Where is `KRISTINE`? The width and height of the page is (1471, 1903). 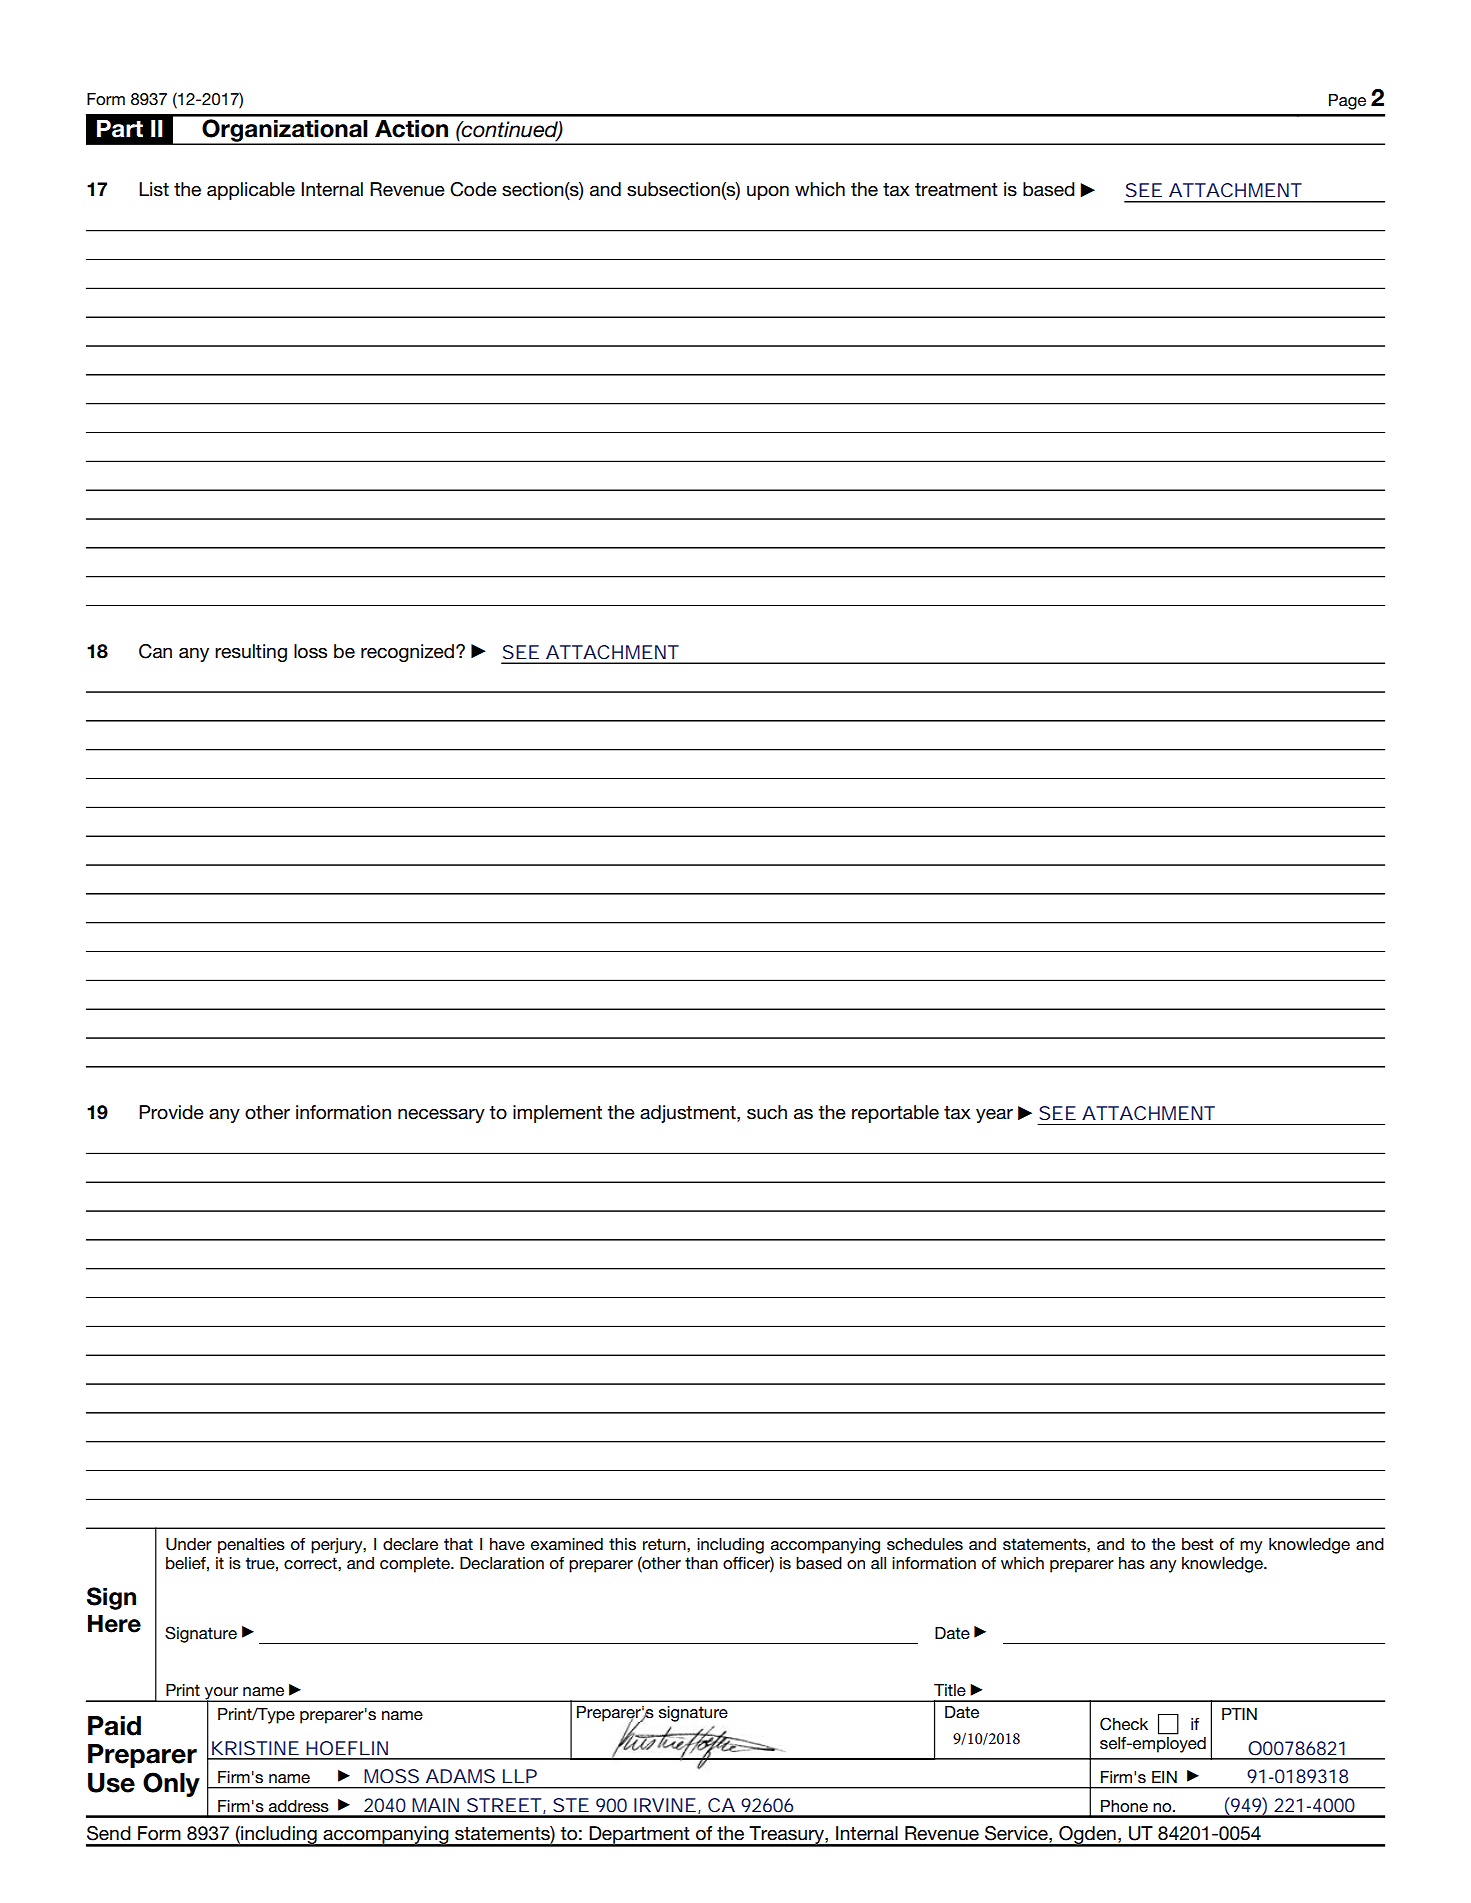
KRISTINE is located at coordinates (255, 1748).
